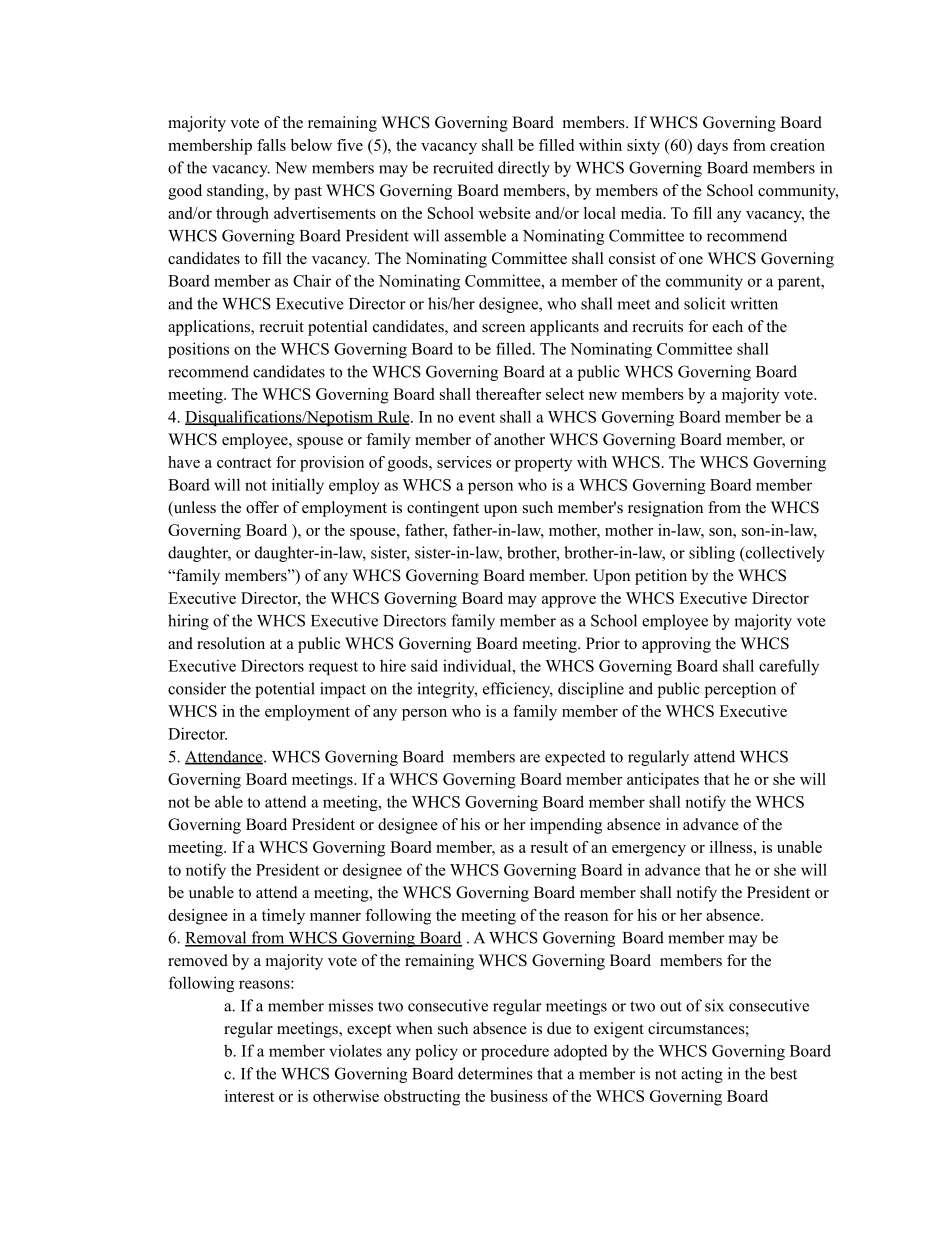 The width and height of the document is (952, 1233). I want to click on days, so click(712, 147).
